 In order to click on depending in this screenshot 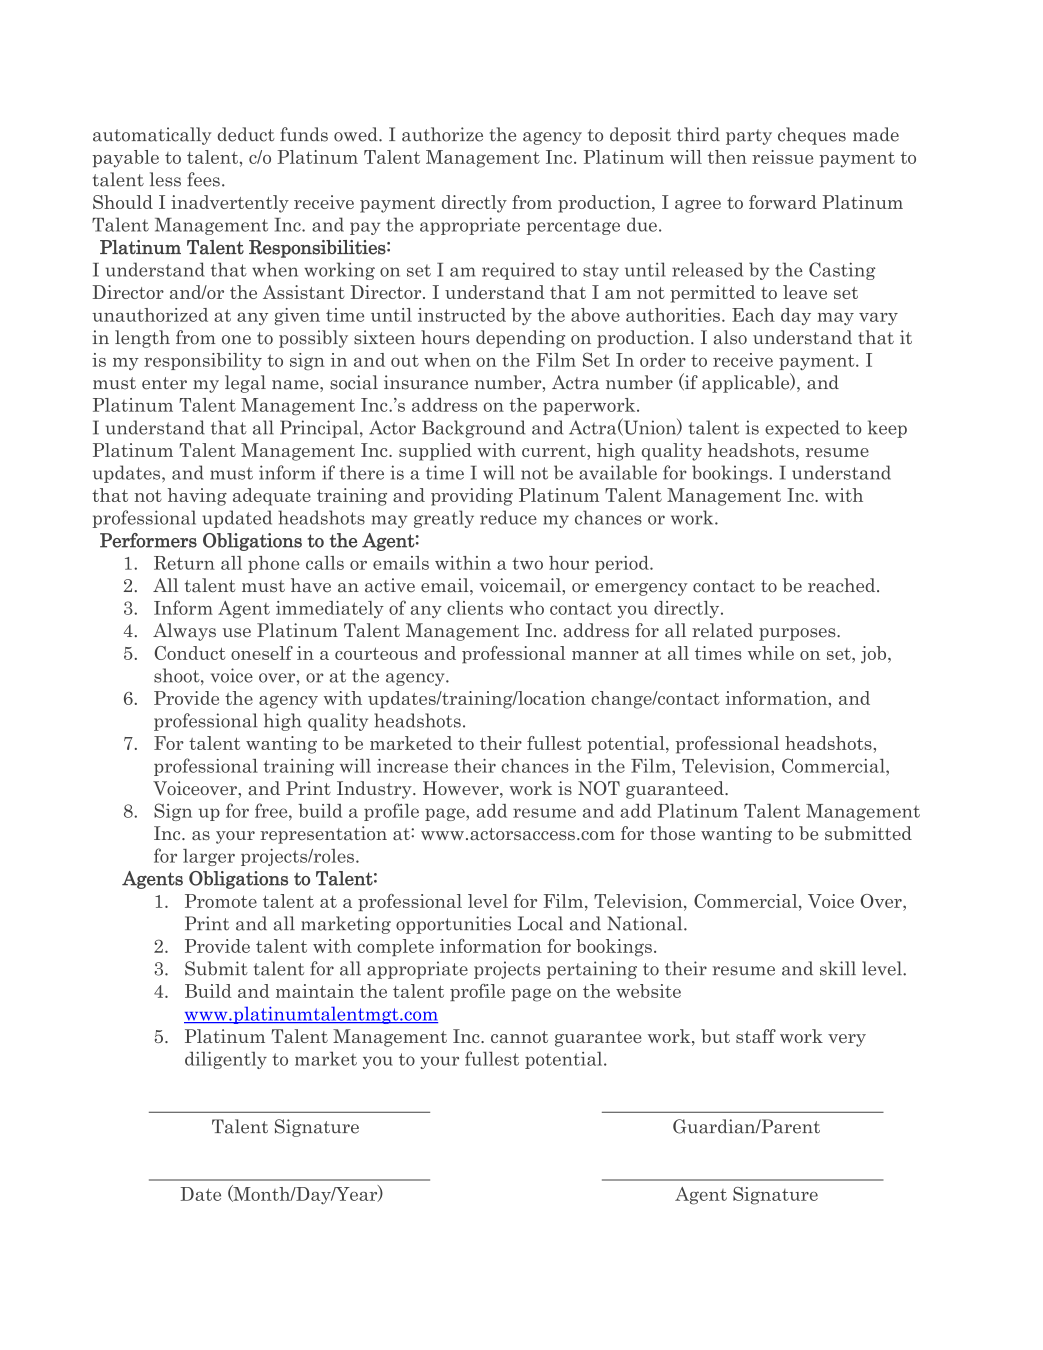, I will do `click(520, 339)`.
